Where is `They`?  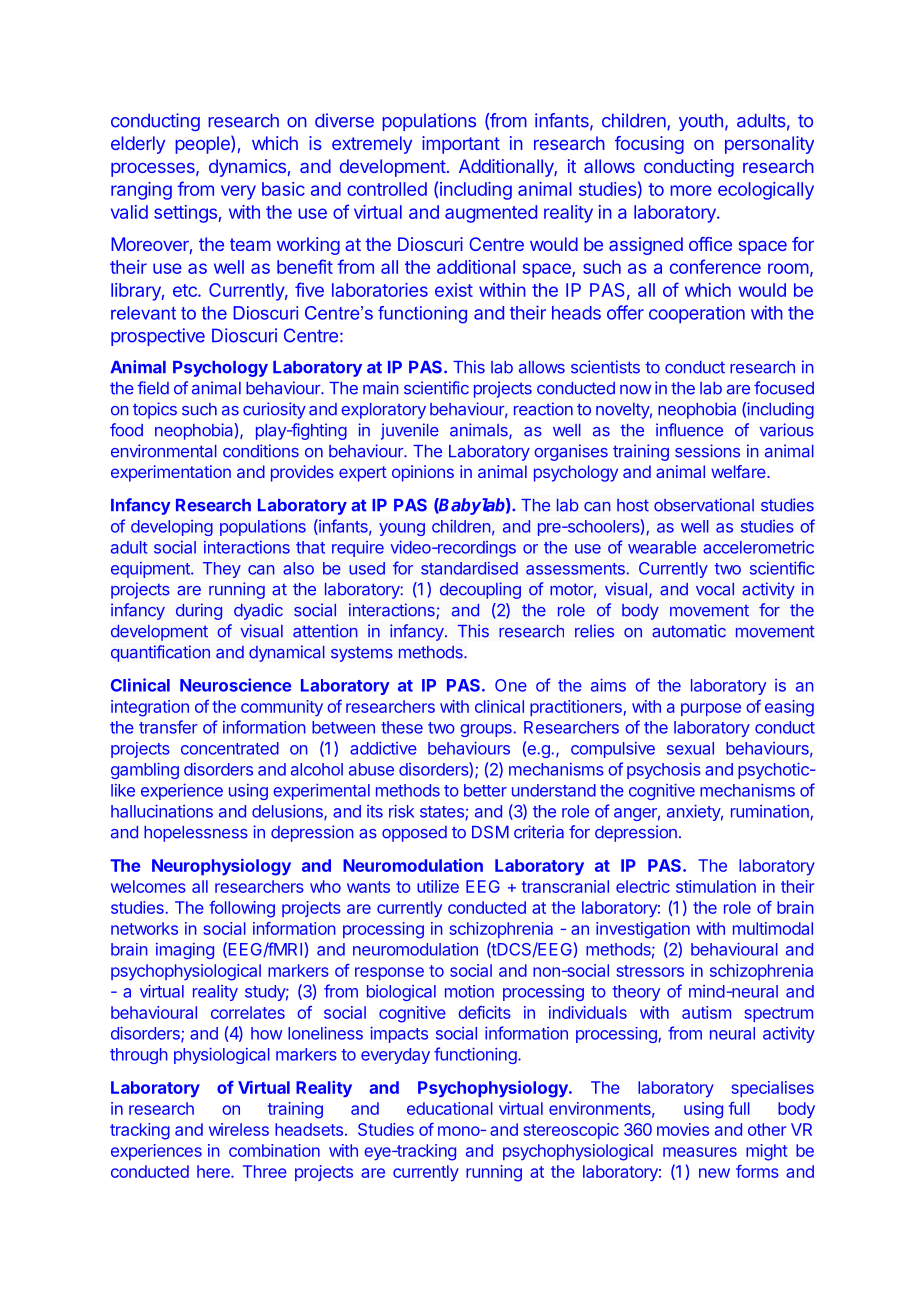 They is located at coordinates (222, 570).
